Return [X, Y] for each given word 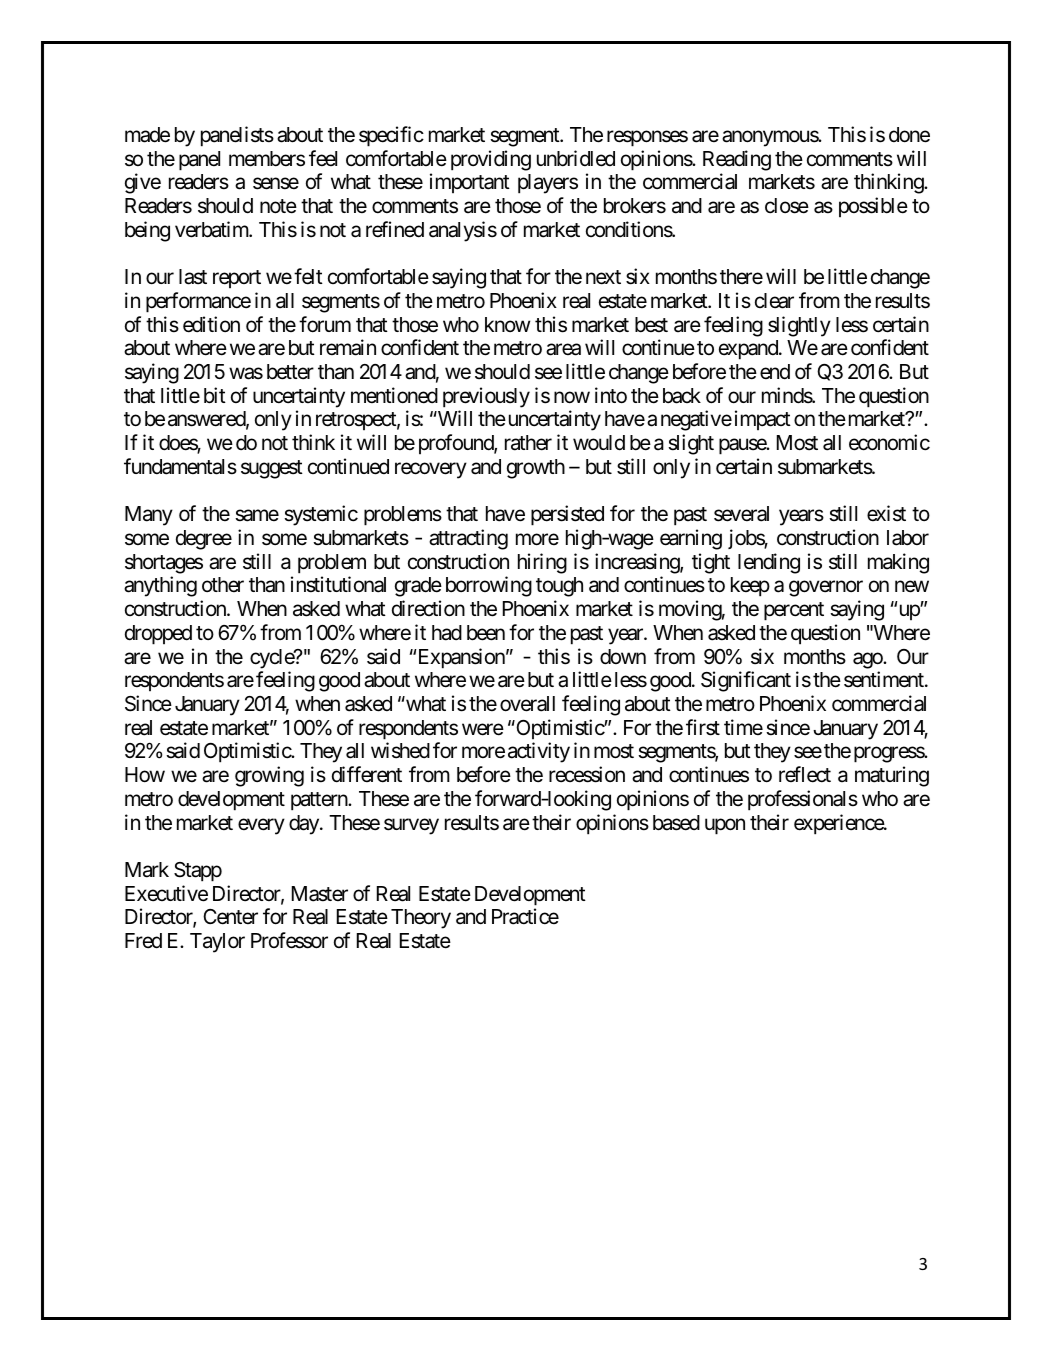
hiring [542, 563]
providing [491, 160]
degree [204, 540]
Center [230, 917]
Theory [421, 919]
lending [769, 563]
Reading [737, 160]
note [278, 206]
